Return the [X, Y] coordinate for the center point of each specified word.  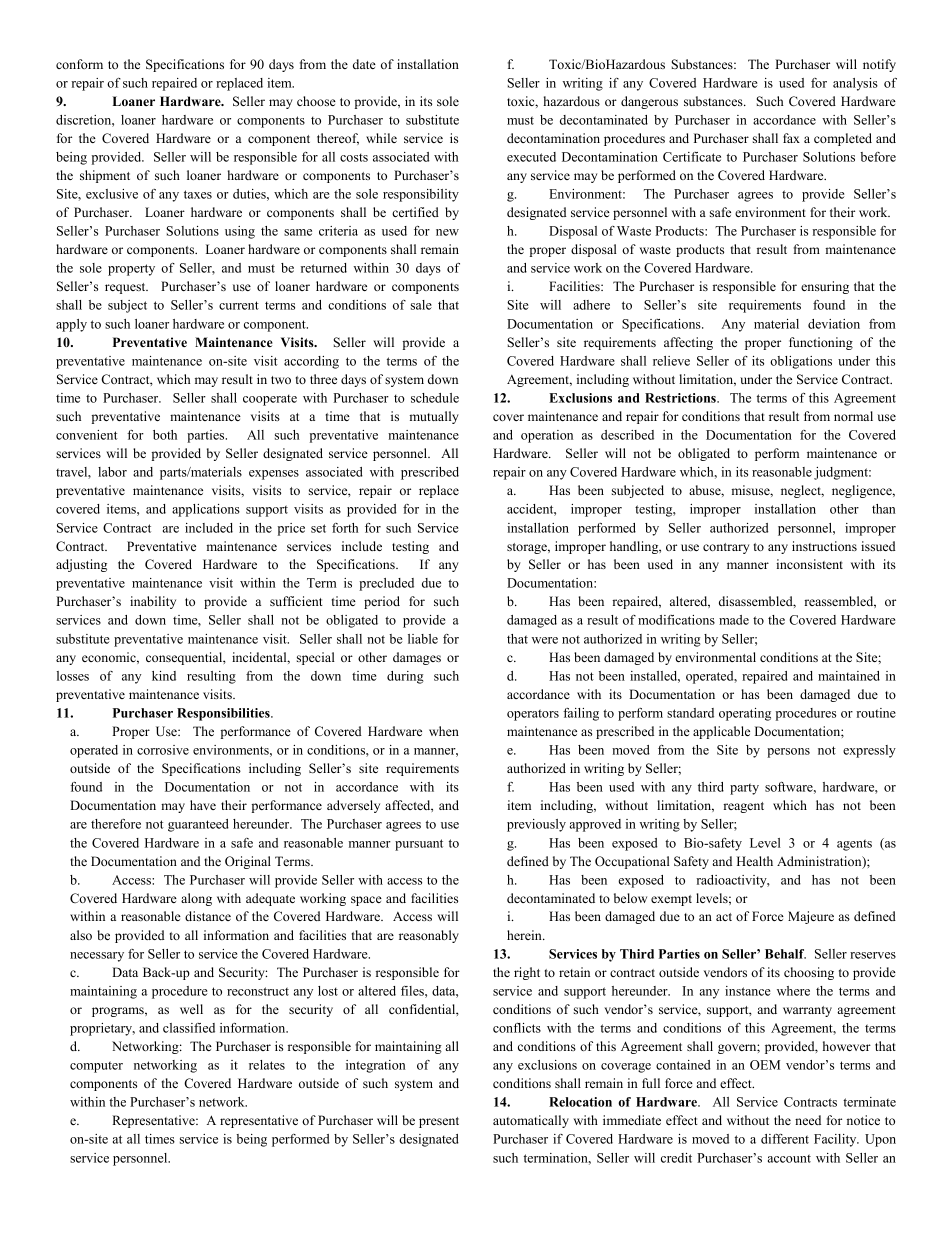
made [734, 620]
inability [153, 602]
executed [531, 157]
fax [791, 138]
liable [423, 639]
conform [79, 64]
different [785, 1139]
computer [96, 1067]
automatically [531, 1121]
